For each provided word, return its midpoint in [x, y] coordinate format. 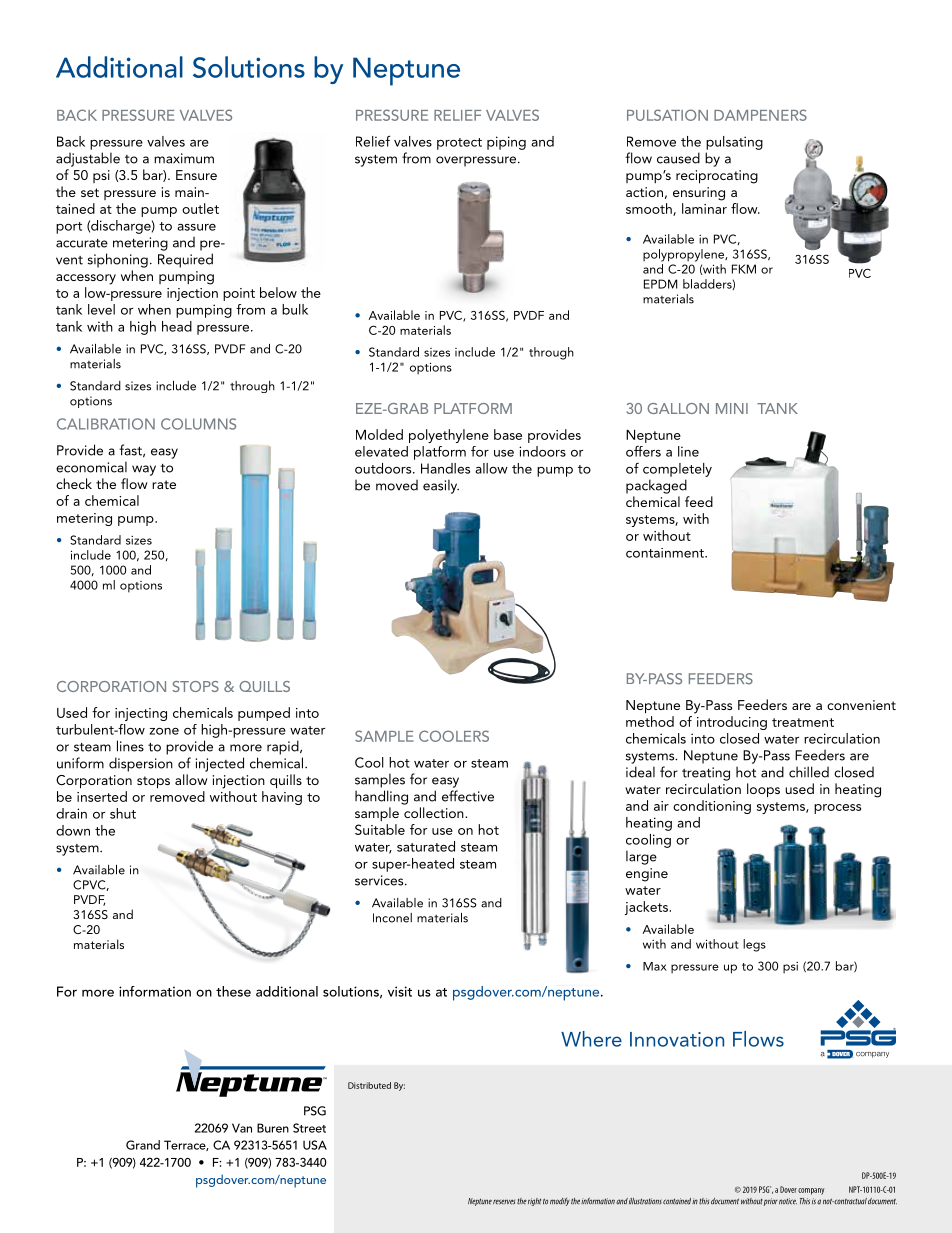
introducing [732, 723]
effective [468, 796]
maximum [184, 158]
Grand [143, 1145]
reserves [504, 1202]
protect [459, 144]
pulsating [734, 143]
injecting [141, 714]
